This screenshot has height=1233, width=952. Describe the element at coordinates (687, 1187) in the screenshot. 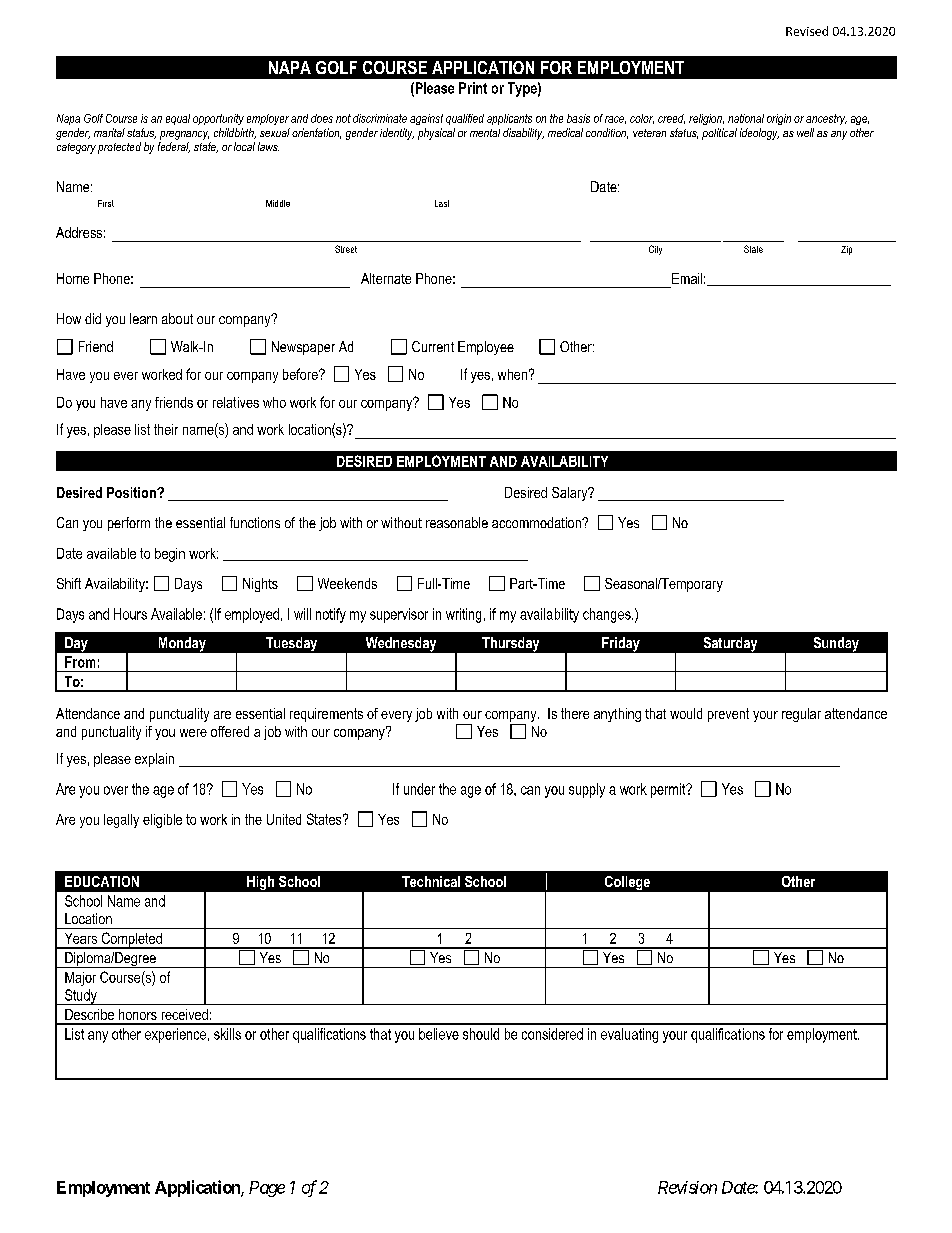

I see `Revision` at that location.
